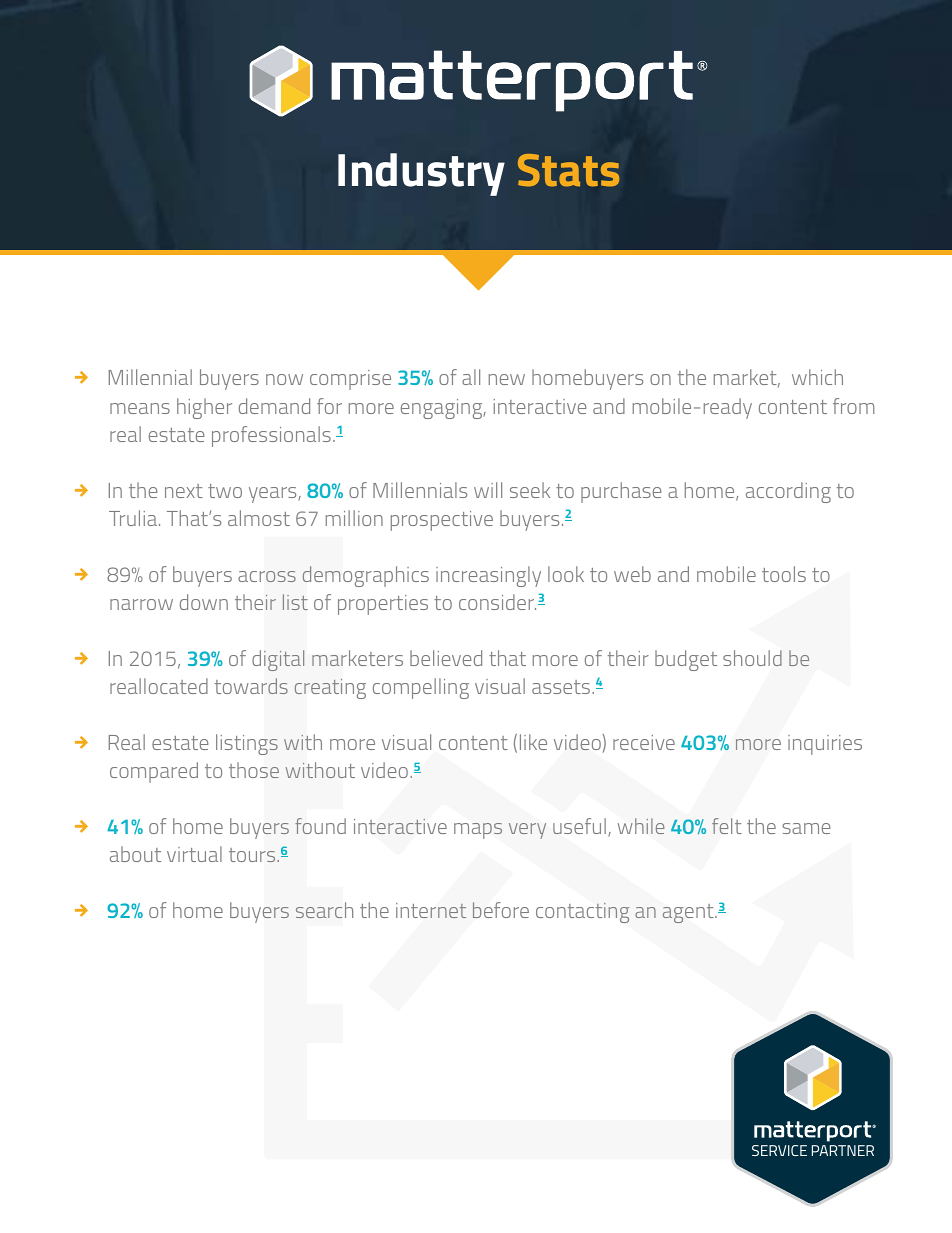  Describe the element at coordinates (254, 770) in the document. I see `those` at that location.
